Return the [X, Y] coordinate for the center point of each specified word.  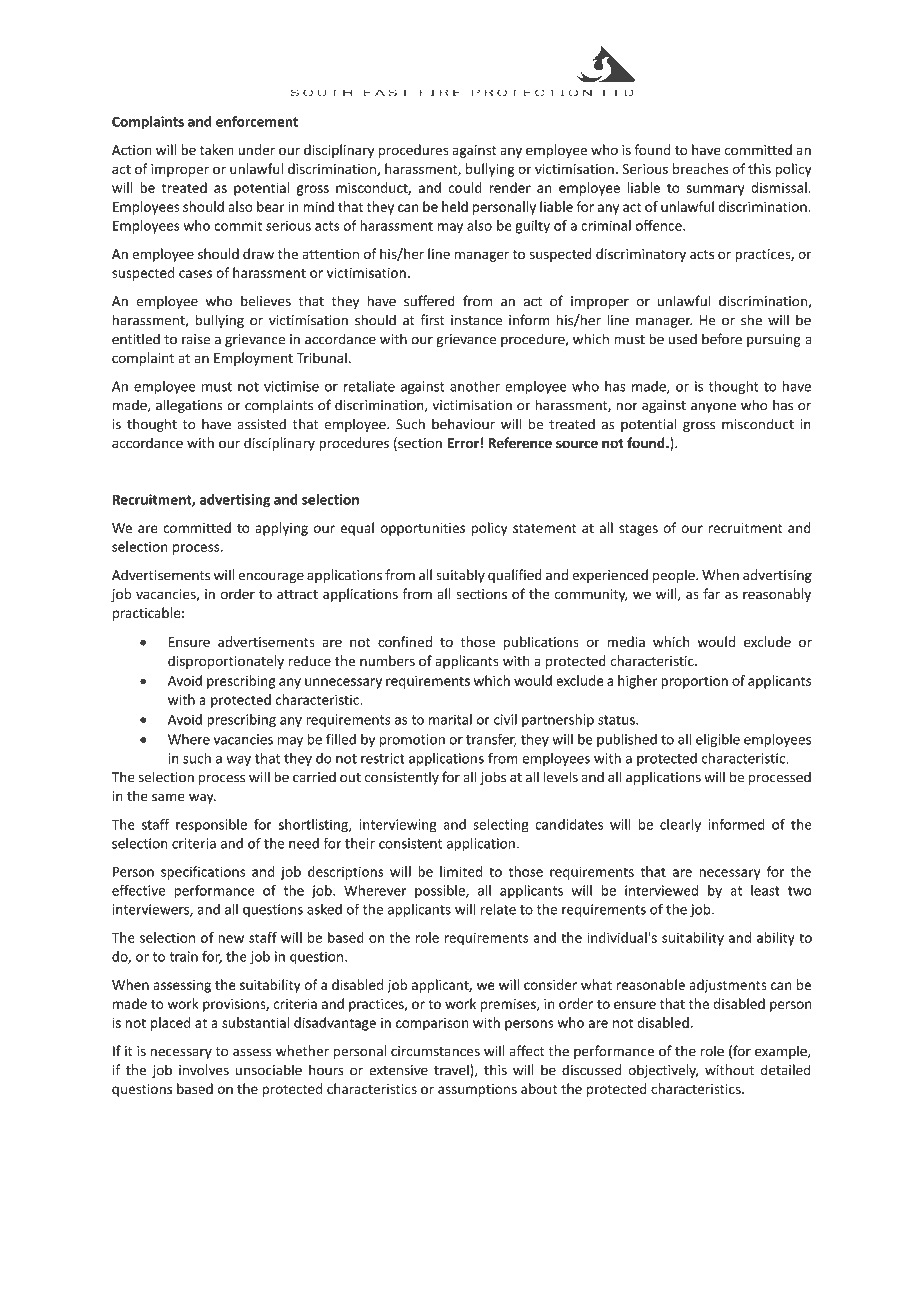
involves [204, 1070]
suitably [460, 576]
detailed [786, 1070]
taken [217, 149]
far [711, 594]
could [465, 187]
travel [452, 1071]
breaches [700, 168]
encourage [271, 577]
